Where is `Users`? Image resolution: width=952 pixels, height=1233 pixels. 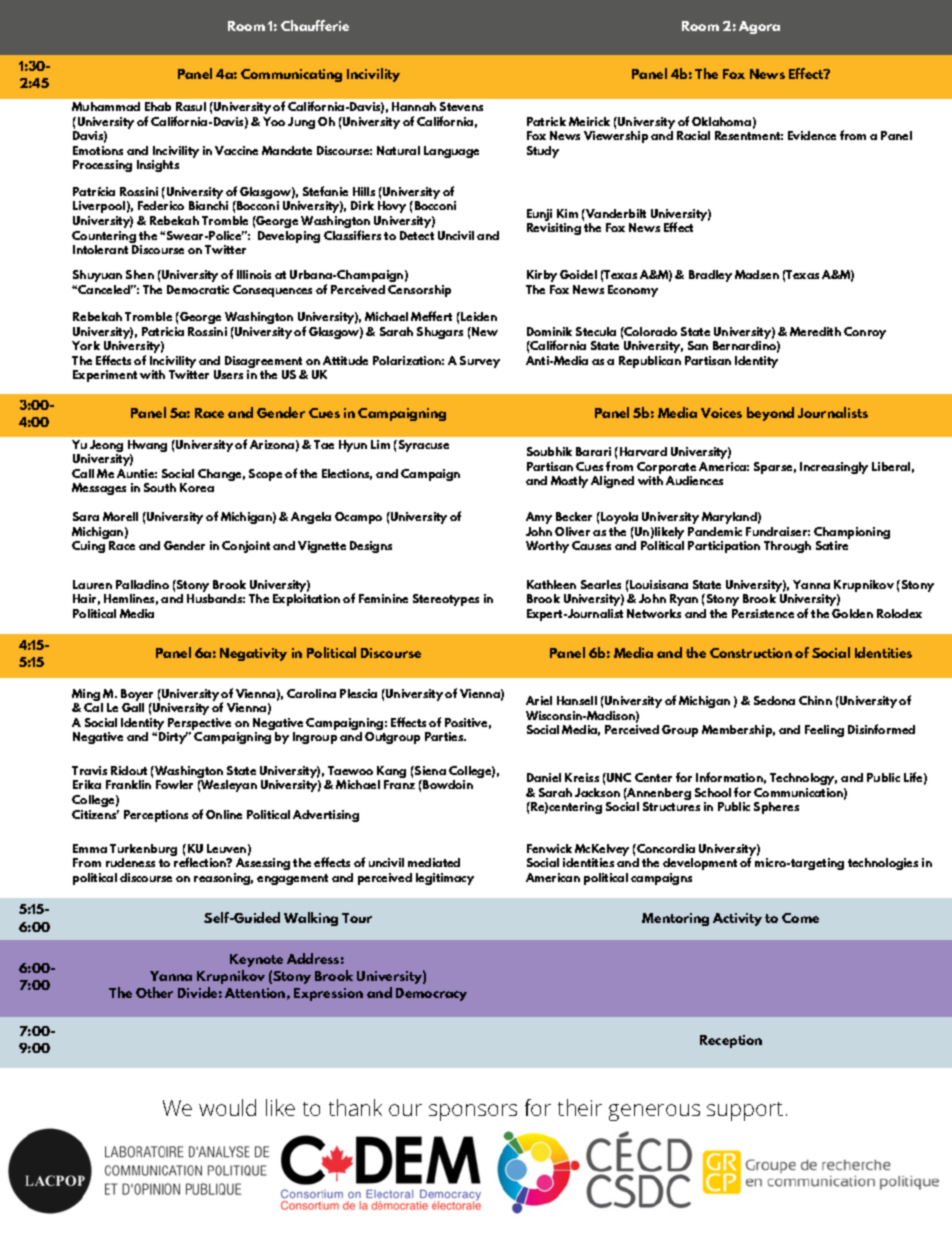 Users is located at coordinates (228, 374).
